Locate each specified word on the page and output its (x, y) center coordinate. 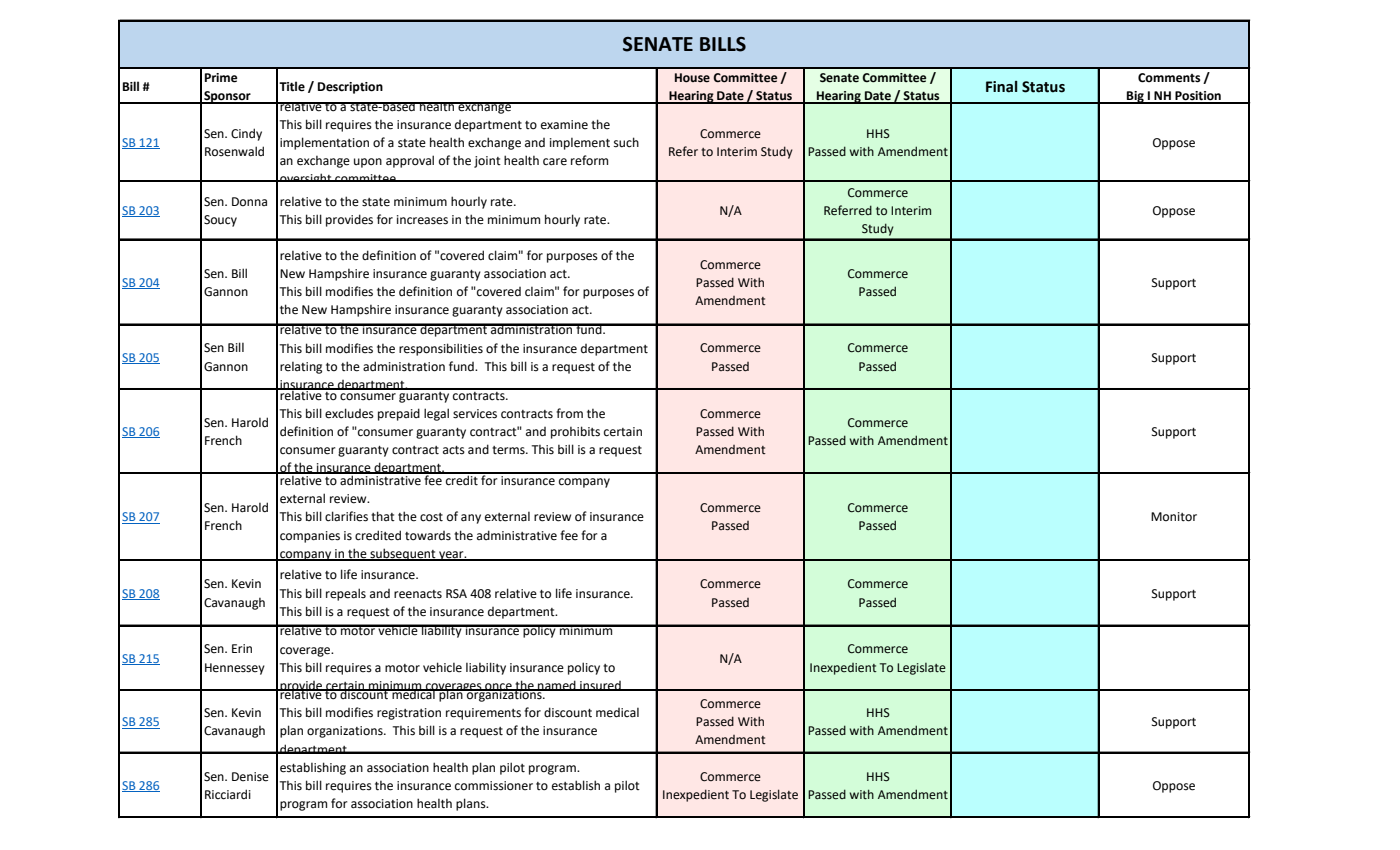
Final (1001, 87)
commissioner (494, 786)
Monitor (1174, 517)
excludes (349, 413)
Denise (250, 777)
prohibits (575, 432)
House (692, 78)
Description (350, 88)
